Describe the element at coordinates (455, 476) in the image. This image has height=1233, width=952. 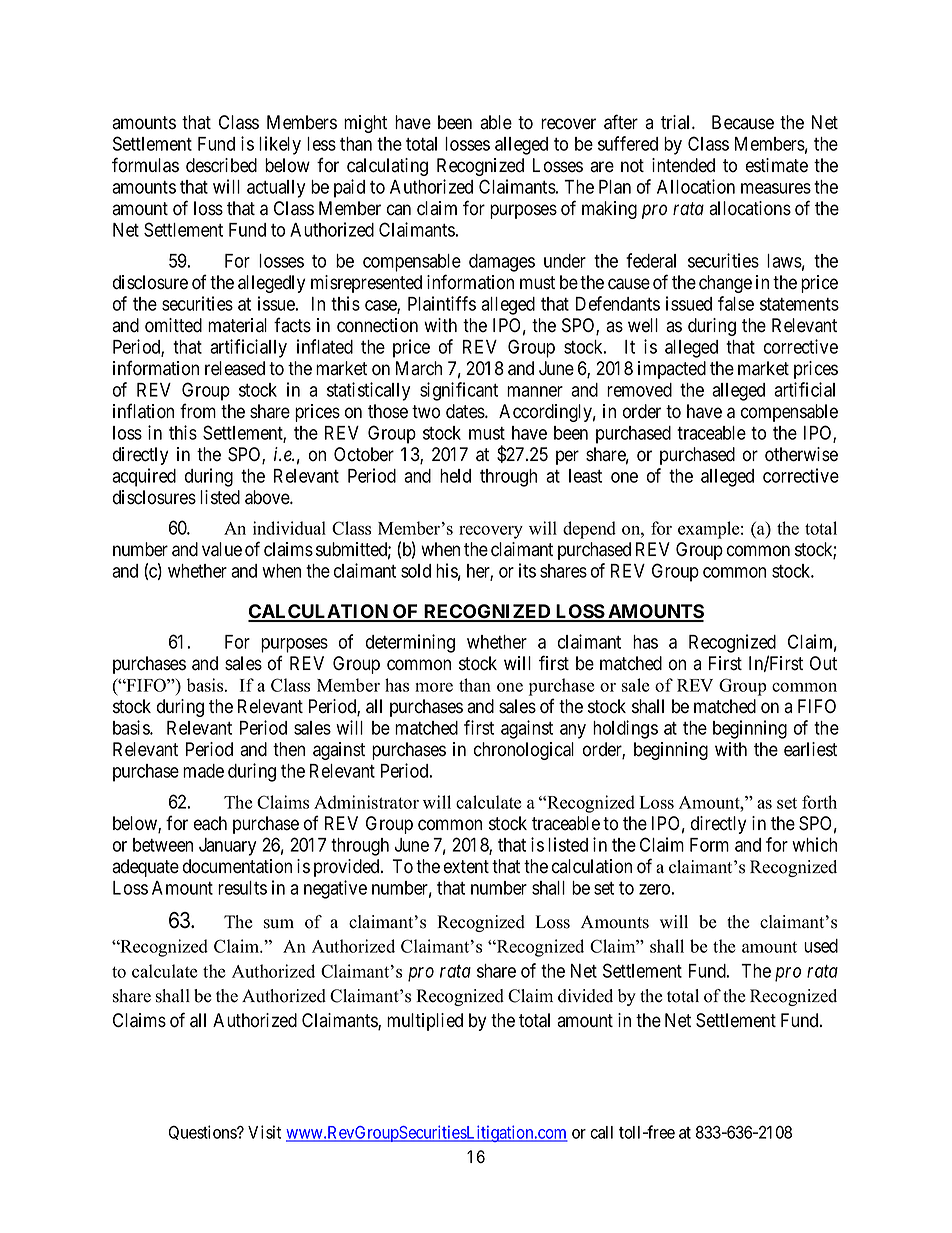
I see `held` at that location.
